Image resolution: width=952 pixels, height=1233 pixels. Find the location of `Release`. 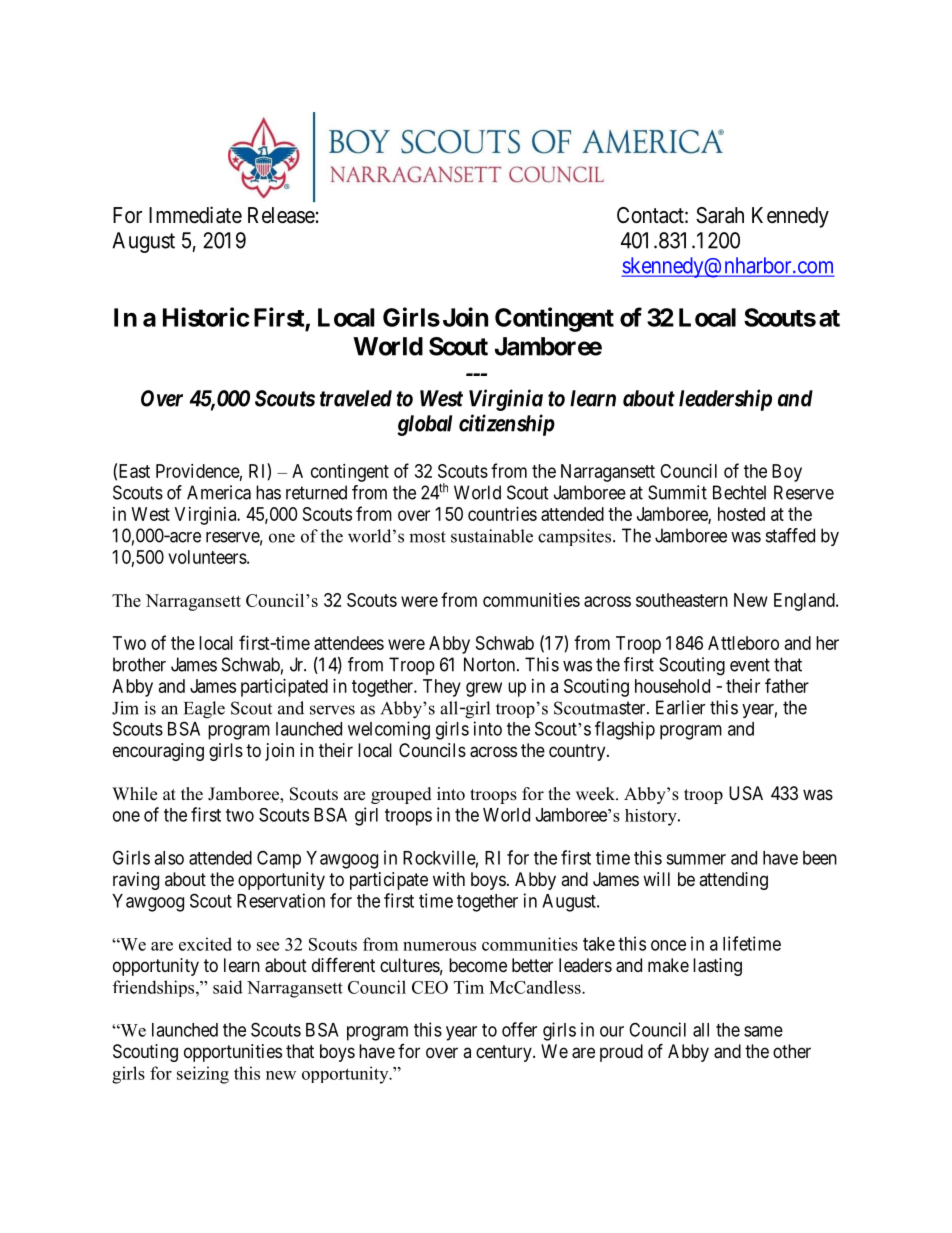

Release is located at coordinates (281, 215).
